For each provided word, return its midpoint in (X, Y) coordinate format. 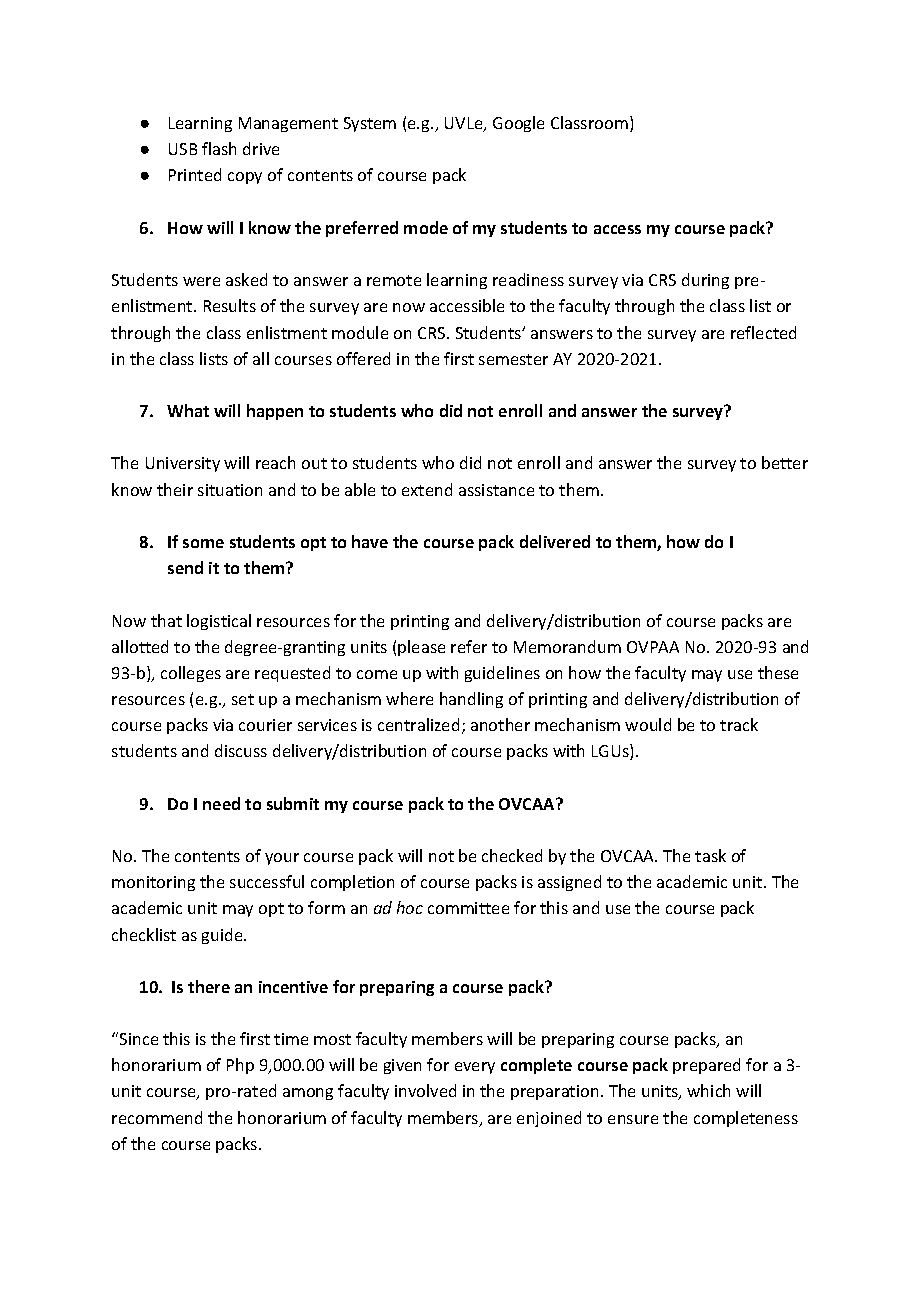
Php (240, 1066)
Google (518, 124)
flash (219, 148)
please (421, 648)
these (778, 672)
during (705, 281)
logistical (219, 622)
